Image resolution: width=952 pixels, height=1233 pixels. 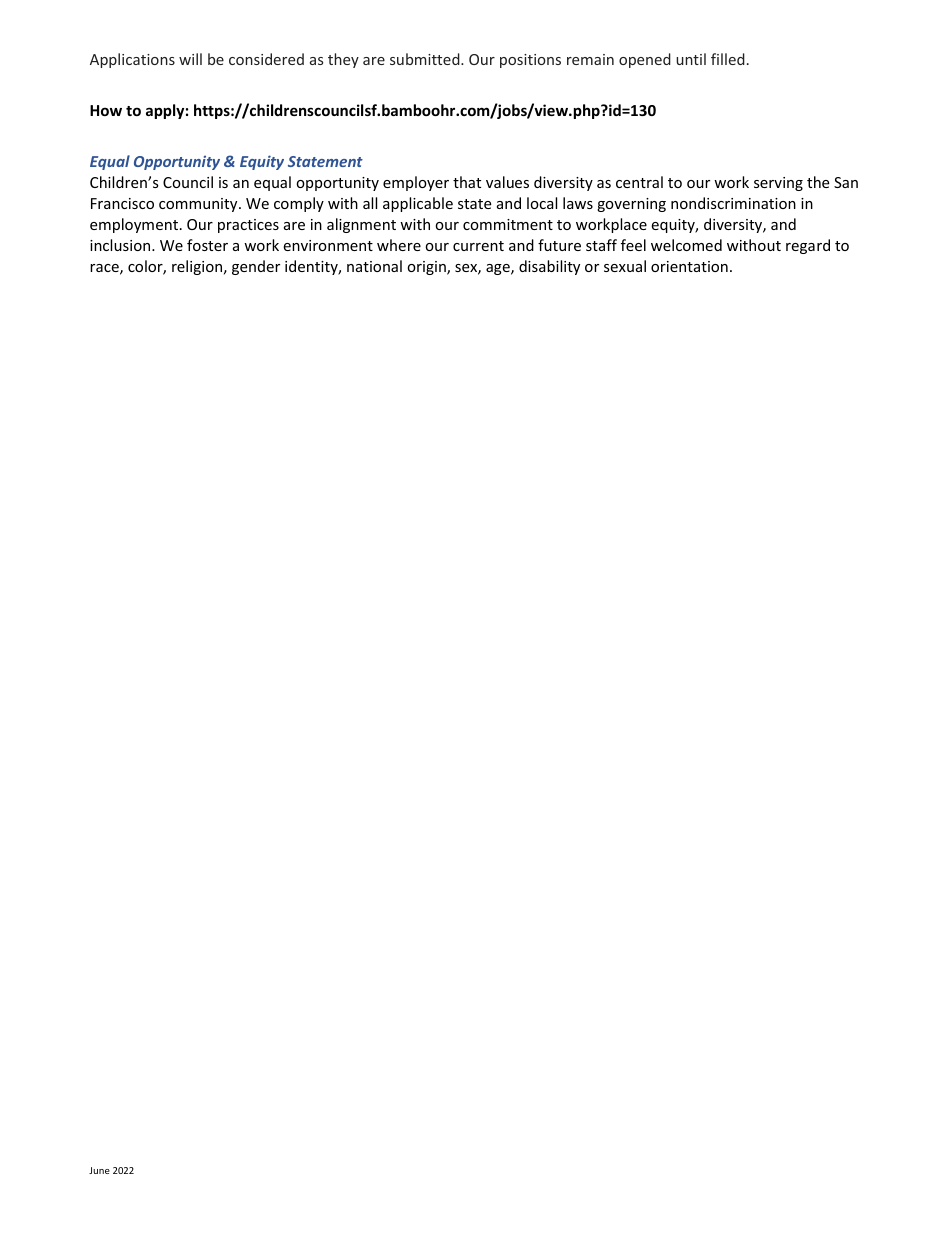 I want to click on will, so click(x=190, y=59).
